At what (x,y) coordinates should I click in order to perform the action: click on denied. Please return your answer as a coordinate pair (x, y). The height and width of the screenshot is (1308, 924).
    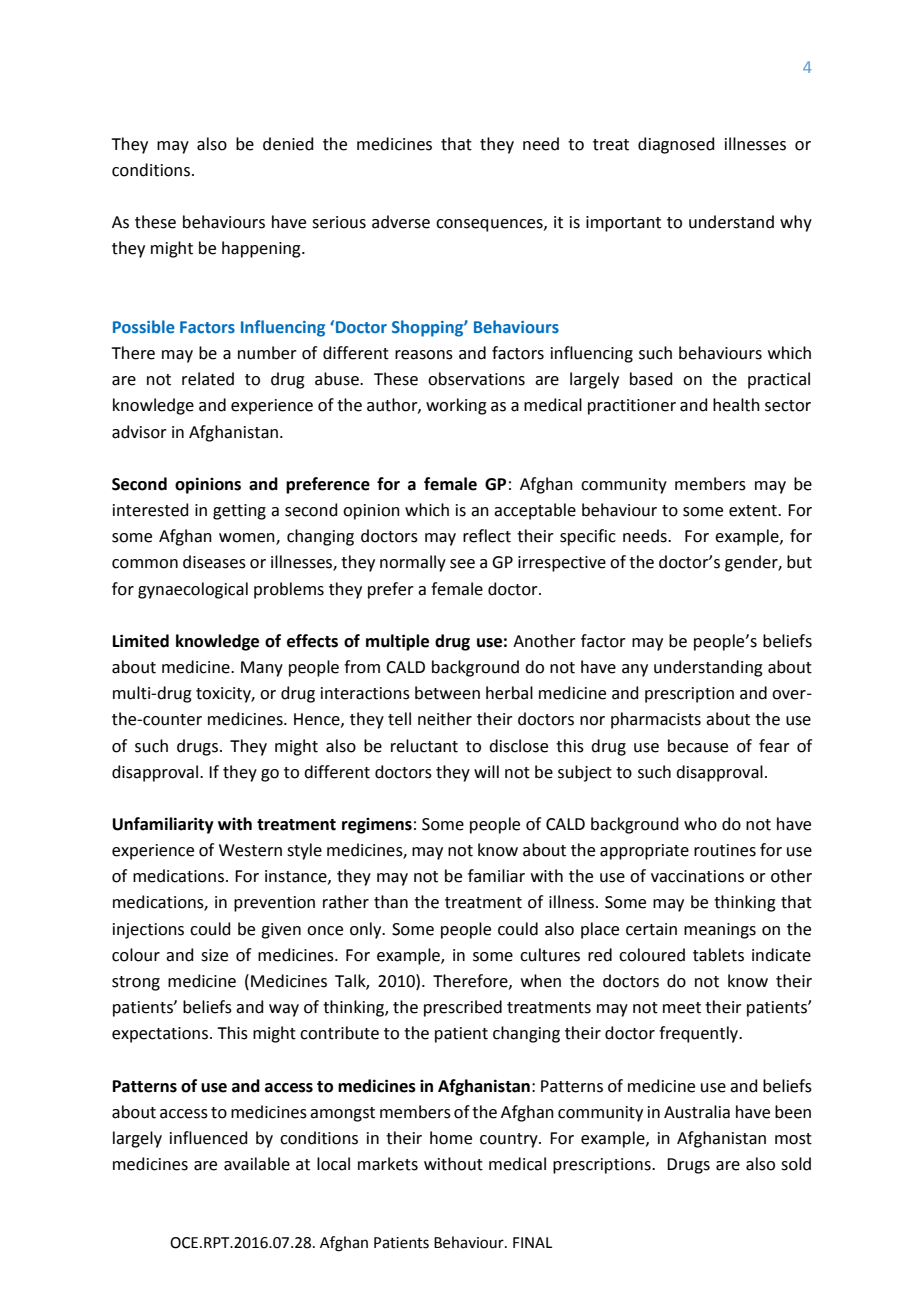
    Looking at the image, I should click on (288, 144).
